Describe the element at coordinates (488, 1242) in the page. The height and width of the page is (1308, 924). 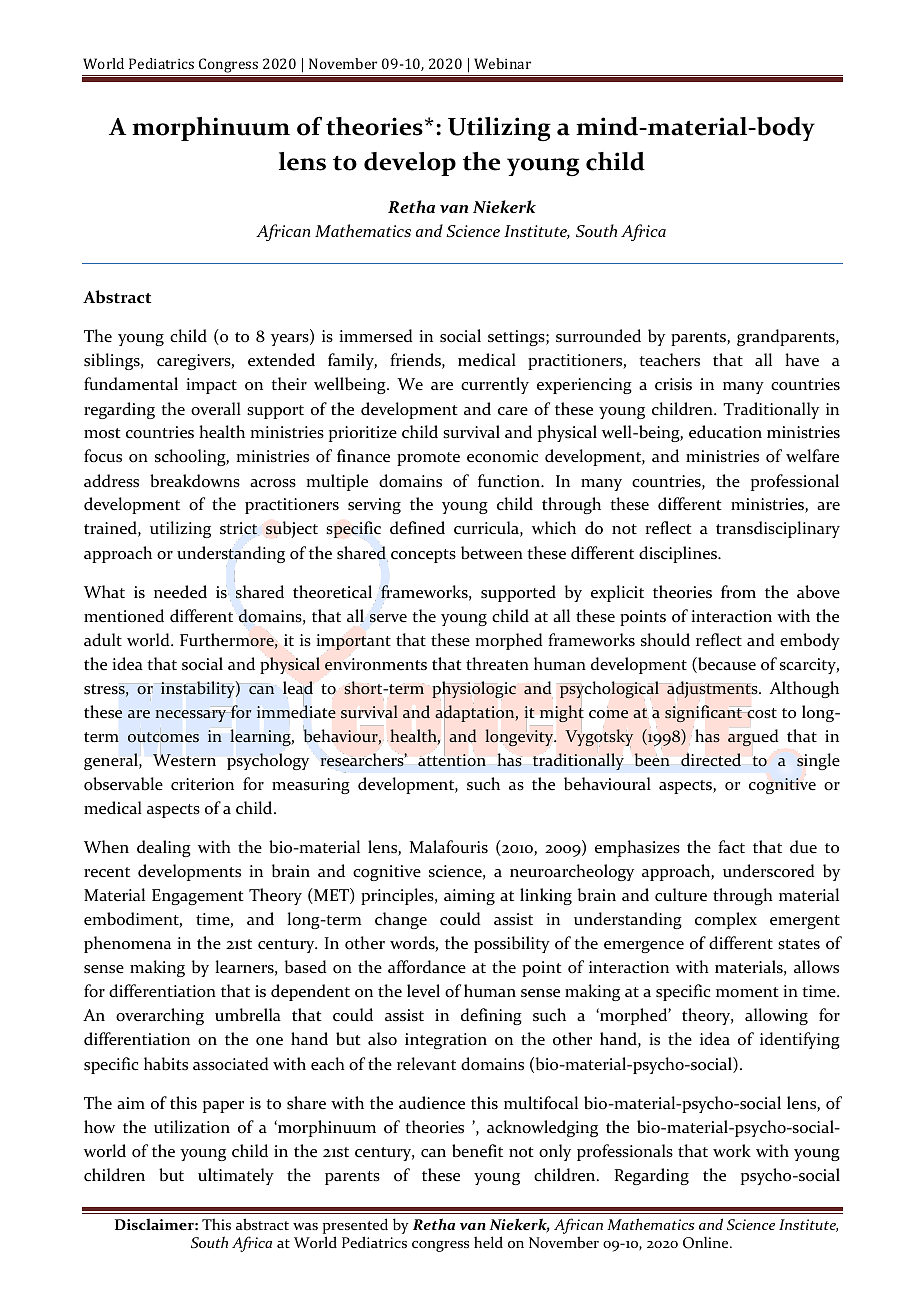
I see `held` at that location.
